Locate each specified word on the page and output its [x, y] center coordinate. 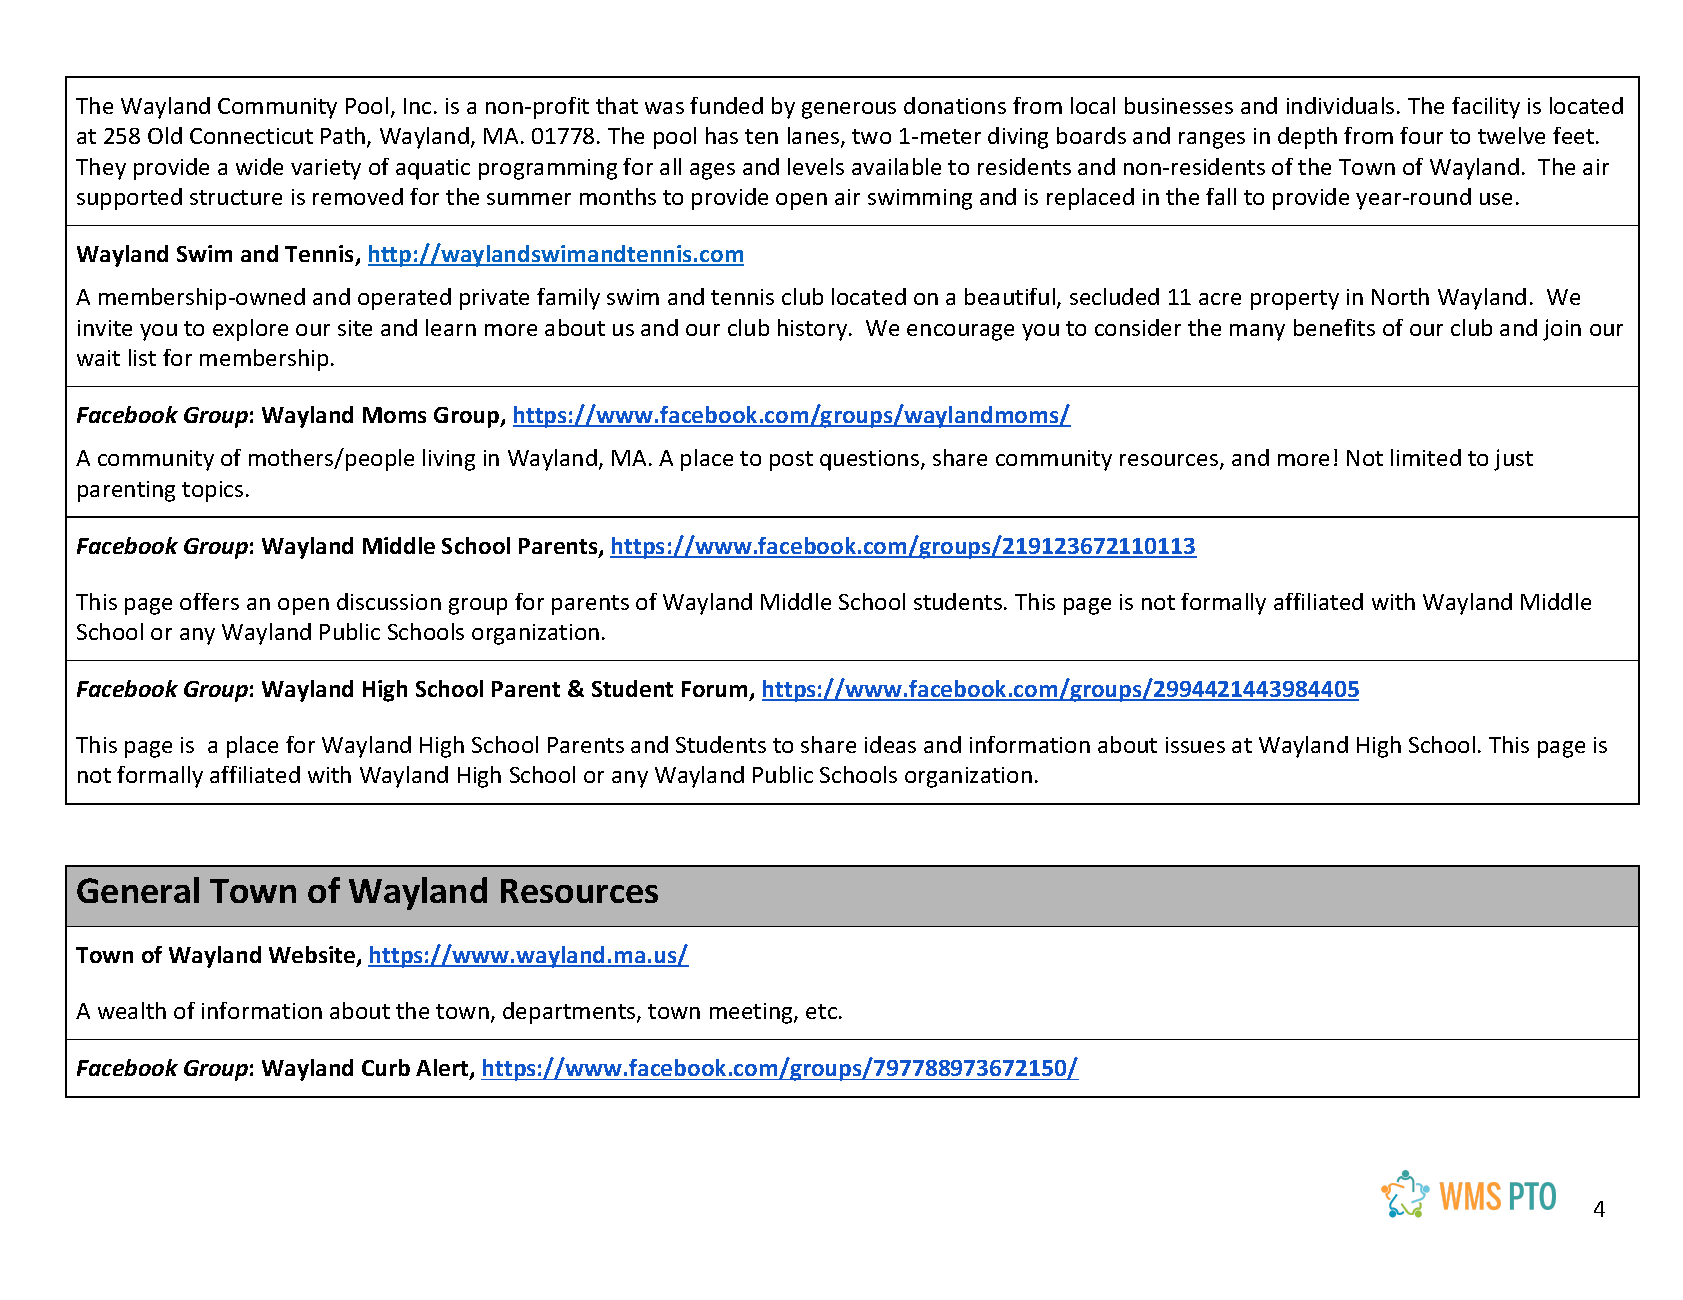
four [1421, 135]
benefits [1334, 327]
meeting [752, 1013]
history [812, 330]
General [138, 890]
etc [821, 1011]
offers [209, 601]
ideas [890, 744]
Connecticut [251, 136]
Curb [386, 1067]
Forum [716, 691]
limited [1426, 457]
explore [250, 330]
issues [1195, 745]
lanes [813, 135]
